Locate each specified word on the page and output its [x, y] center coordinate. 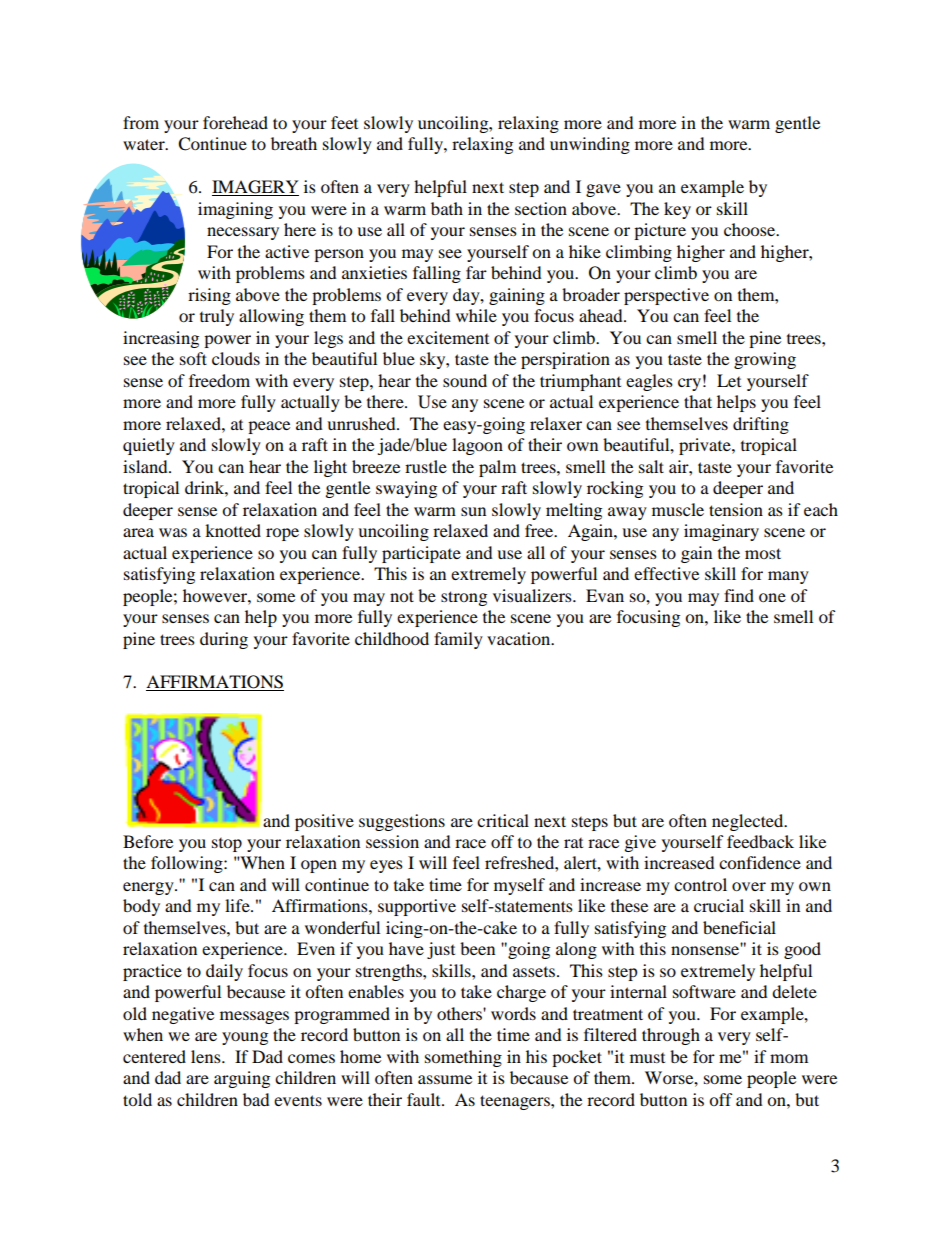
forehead [235, 122]
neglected [749, 822]
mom [789, 1058]
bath [447, 208]
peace [269, 427]
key [677, 210]
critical [503, 820]
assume [445, 1079]
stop [227, 845]
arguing [242, 1079]
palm [497, 468]
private [706, 446]
